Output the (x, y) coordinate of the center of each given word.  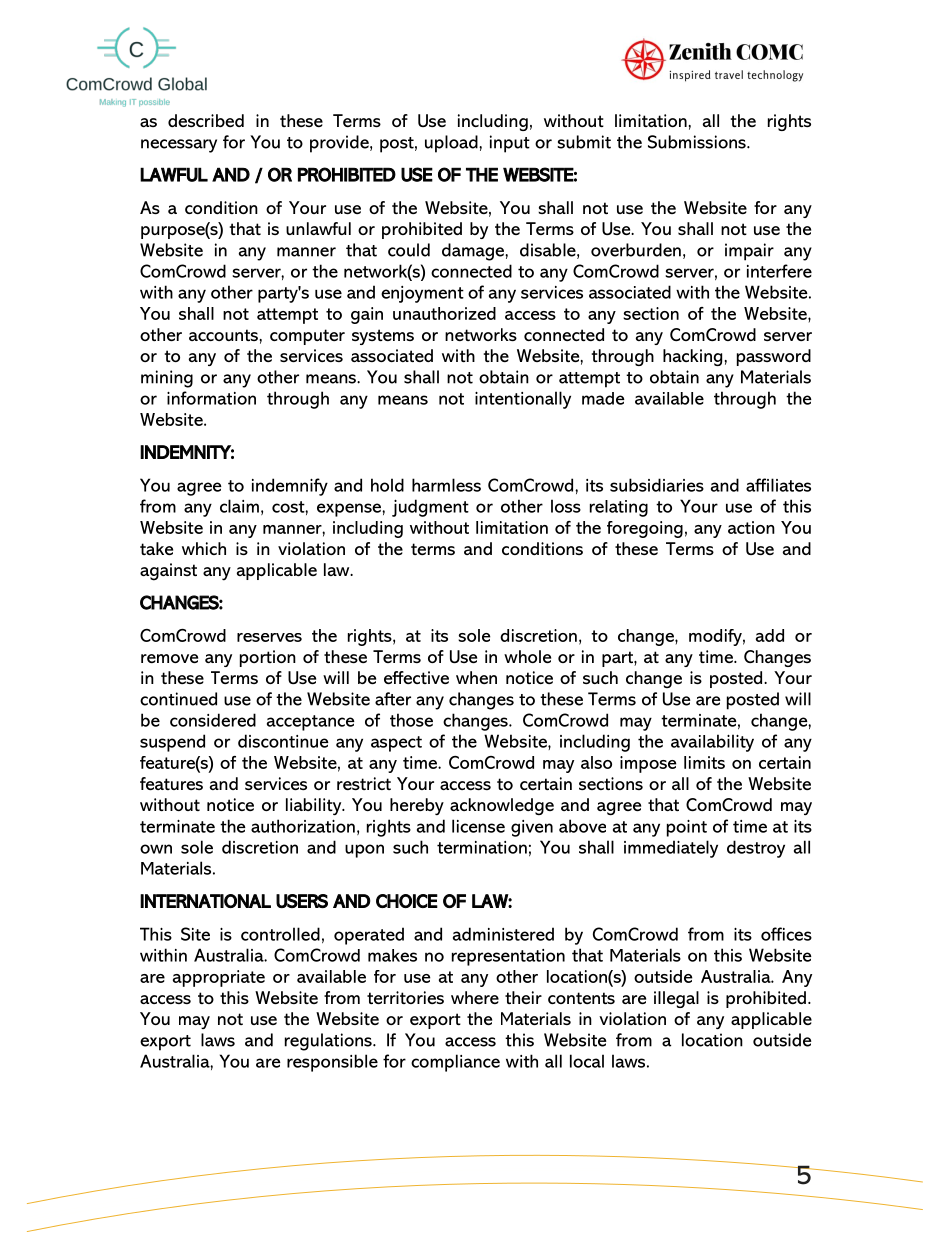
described (206, 120)
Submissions (698, 142)
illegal (676, 999)
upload (452, 144)
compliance (455, 1063)
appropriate (219, 978)
